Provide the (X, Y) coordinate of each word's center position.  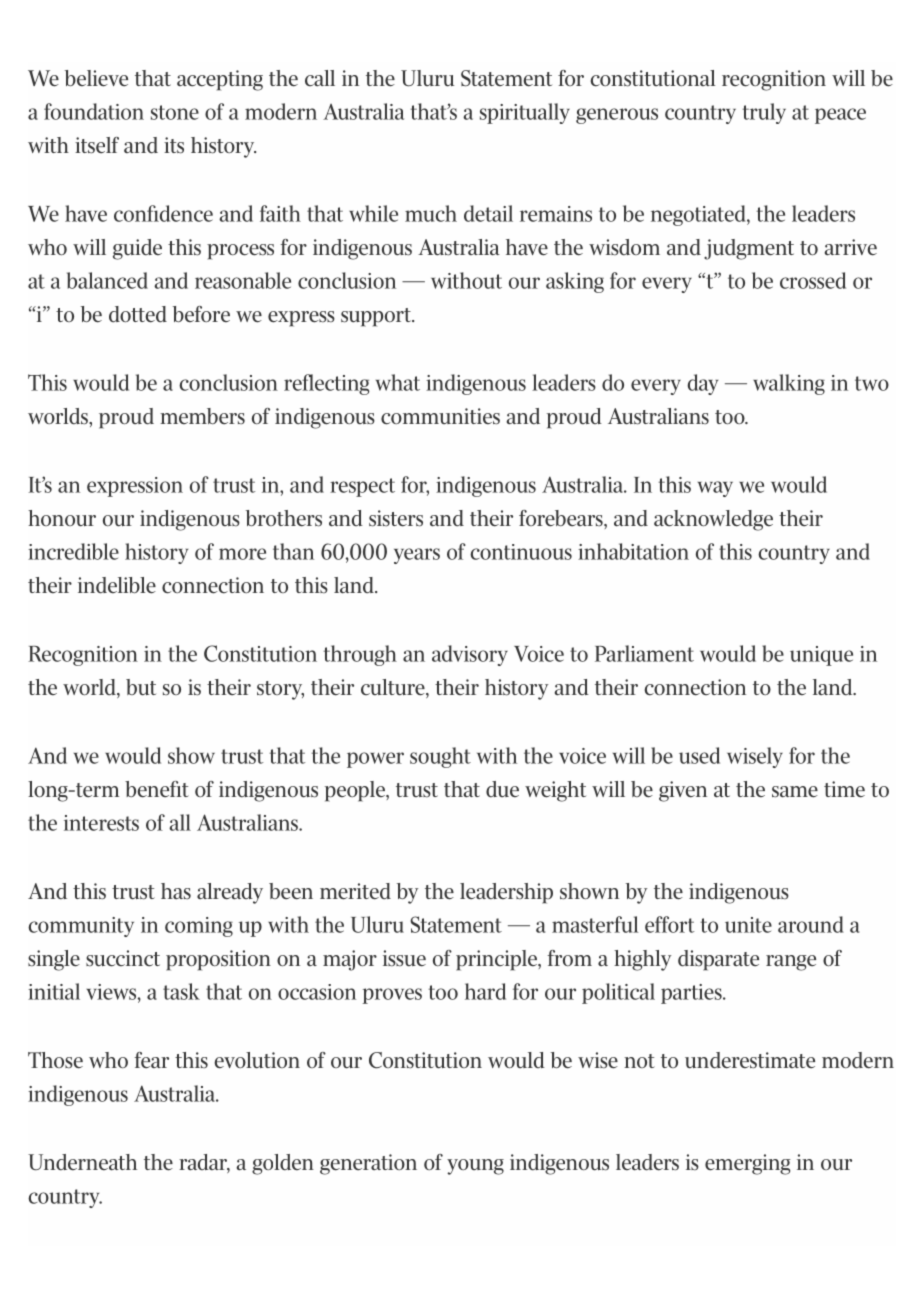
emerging (748, 1164)
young (475, 1167)
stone (175, 112)
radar (204, 1163)
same (795, 792)
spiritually (525, 113)
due (502, 789)
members (202, 416)
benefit (157, 789)
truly (764, 113)
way (715, 489)
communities (440, 416)
